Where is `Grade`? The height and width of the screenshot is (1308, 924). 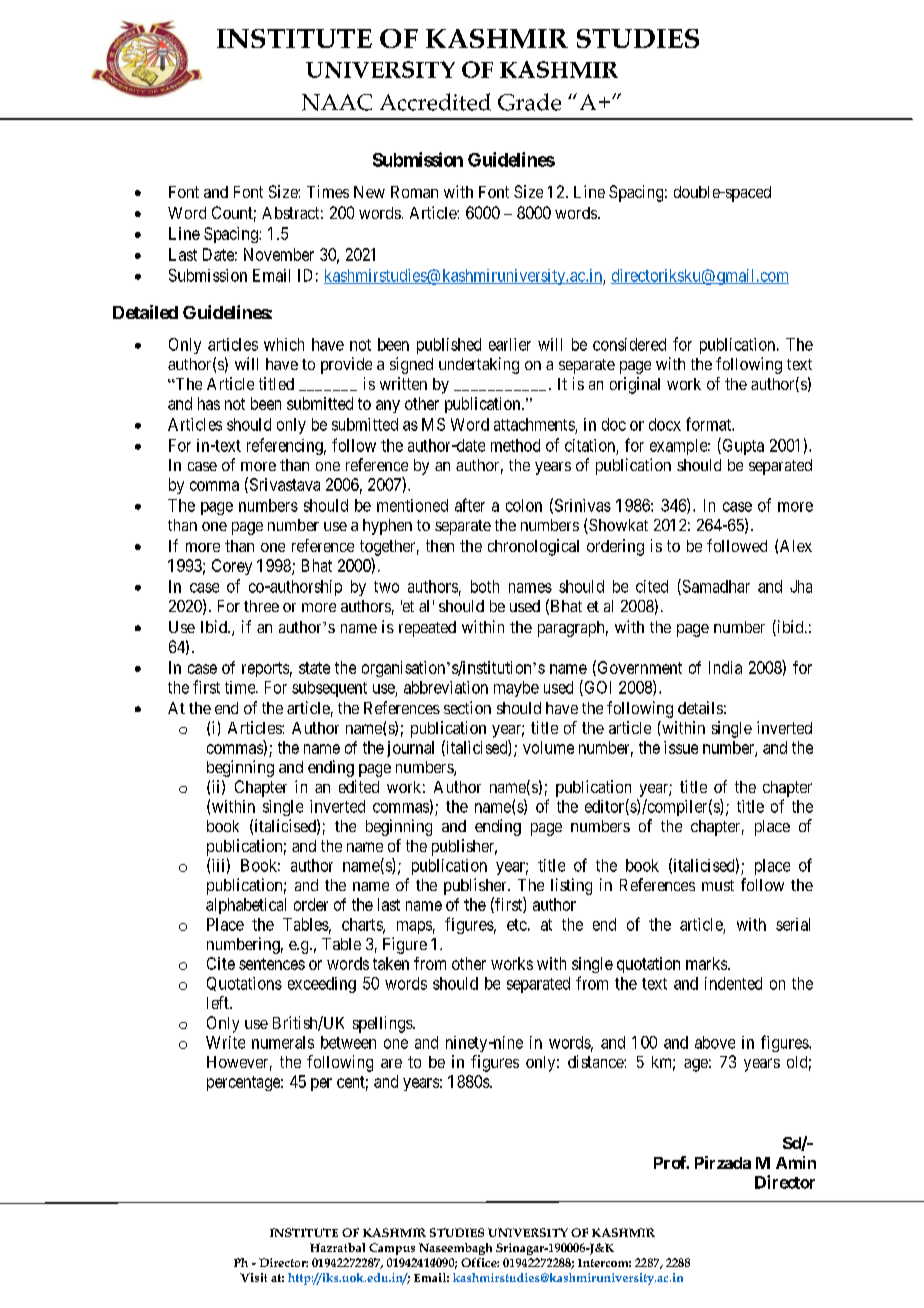 Grade is located at coordinates (529, 102).
